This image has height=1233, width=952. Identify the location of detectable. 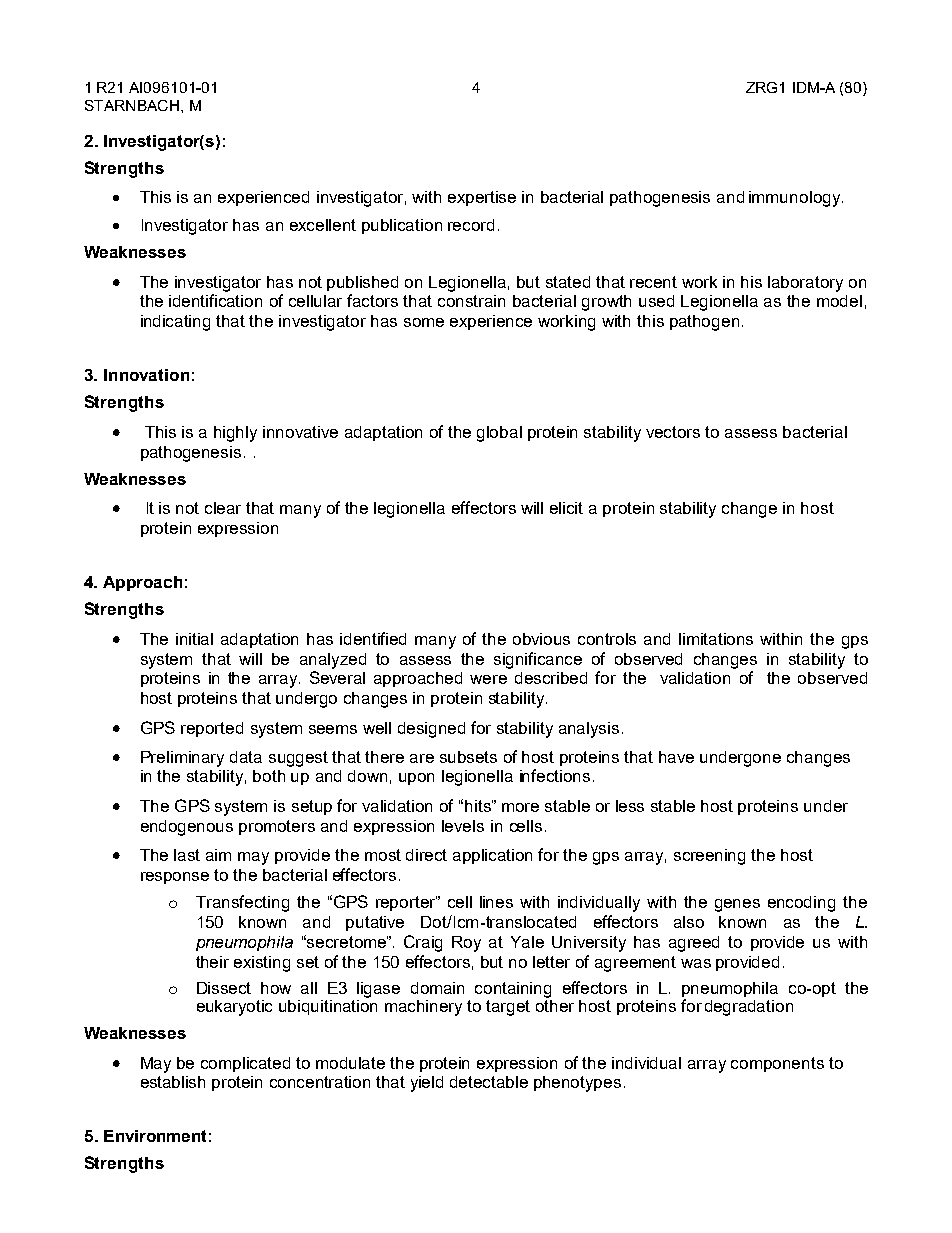
(489, 1082).
